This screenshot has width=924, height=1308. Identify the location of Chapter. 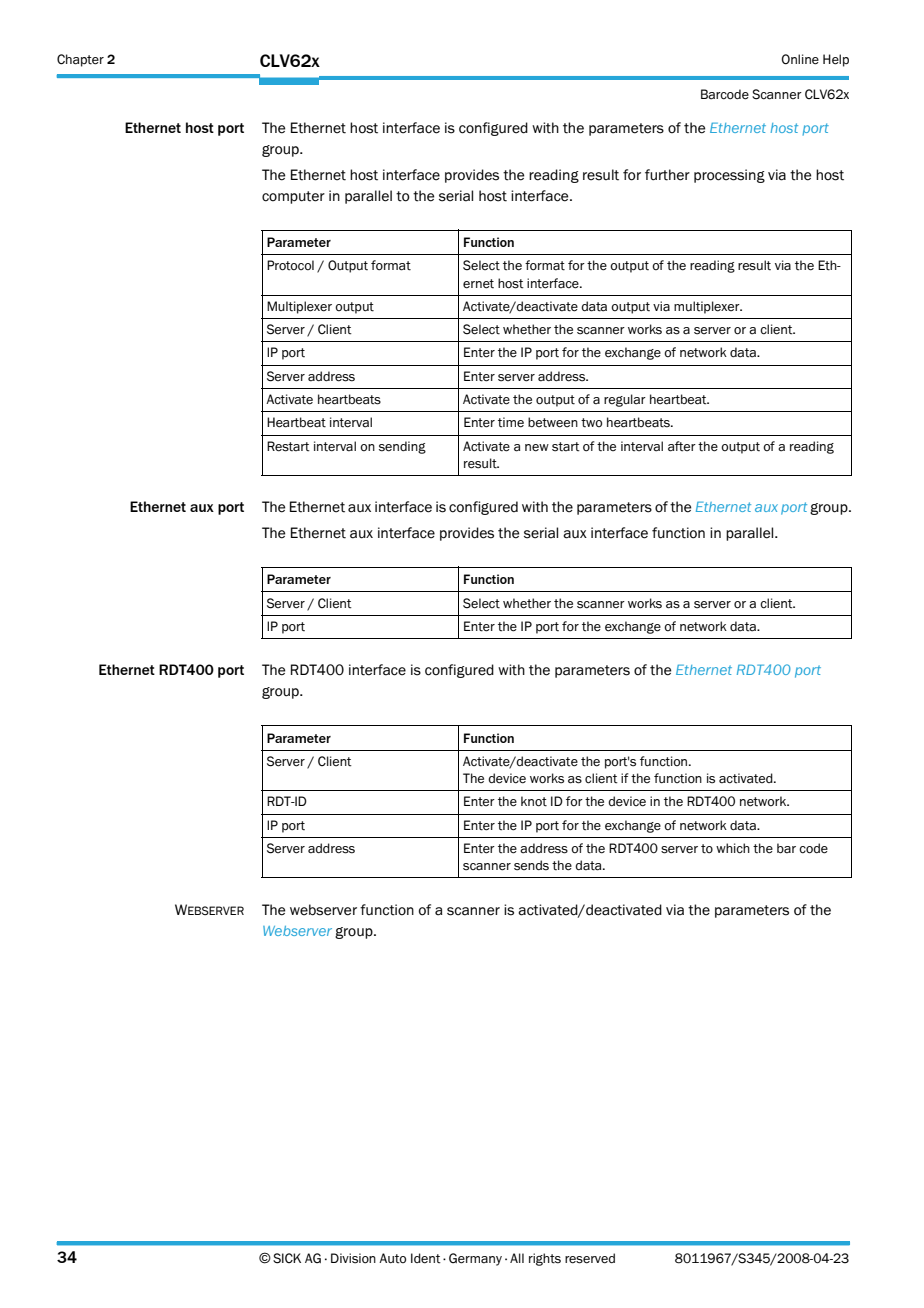
(80, 60).
